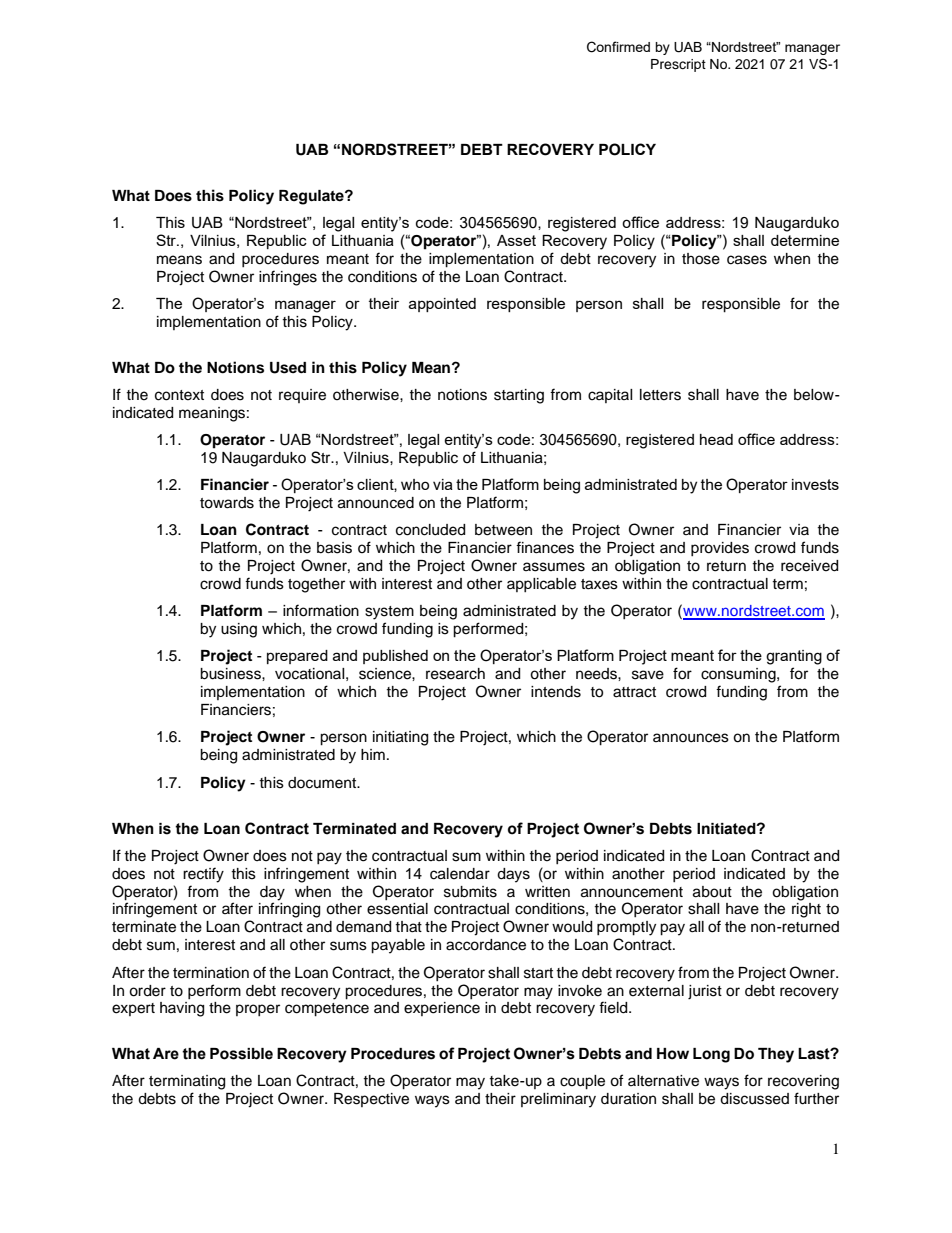  What do you see at coordinates (312, 197) in the screenshot?
I see `Regulate` at bounding box center [312, 197].
